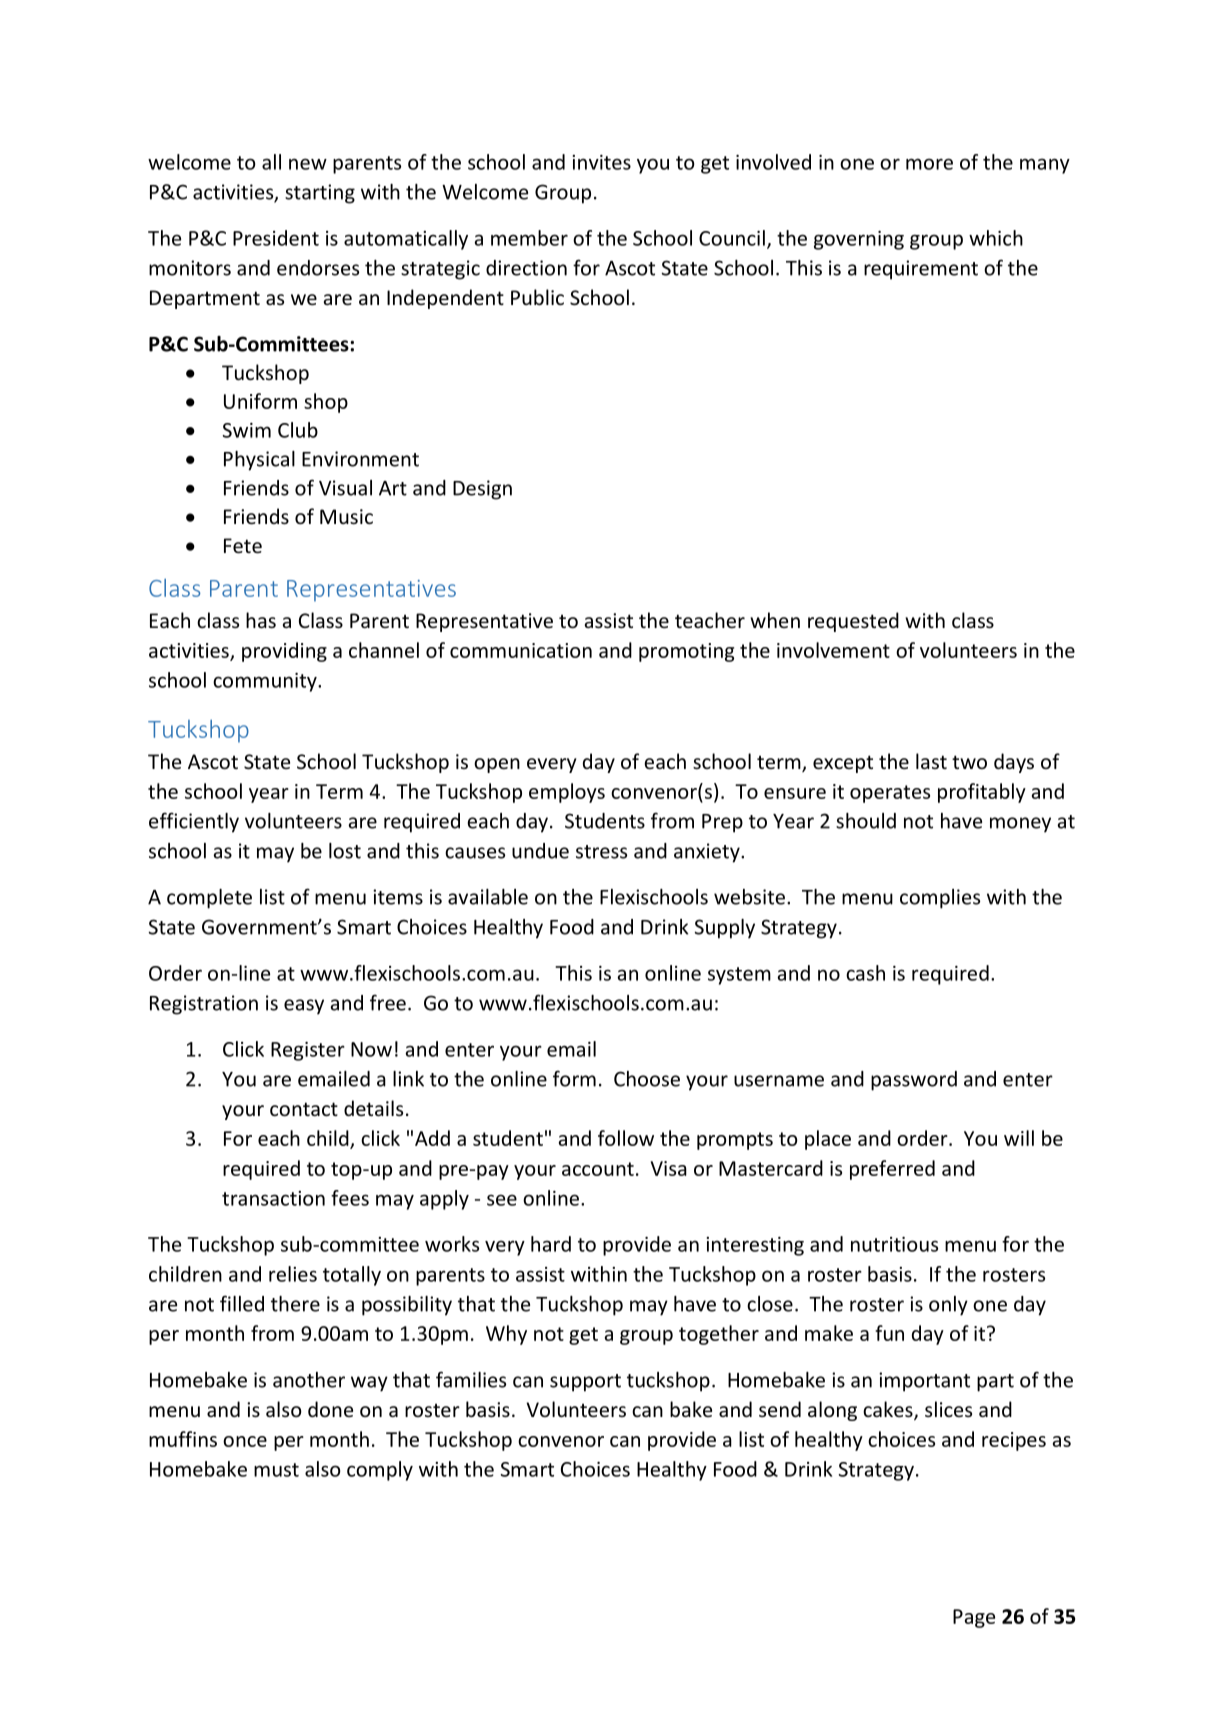 Image resolution: width=1224 pixels, height=1730 pixels. Describe the element at coordinates (948, 1306) in the page. I see `only` at that location.
